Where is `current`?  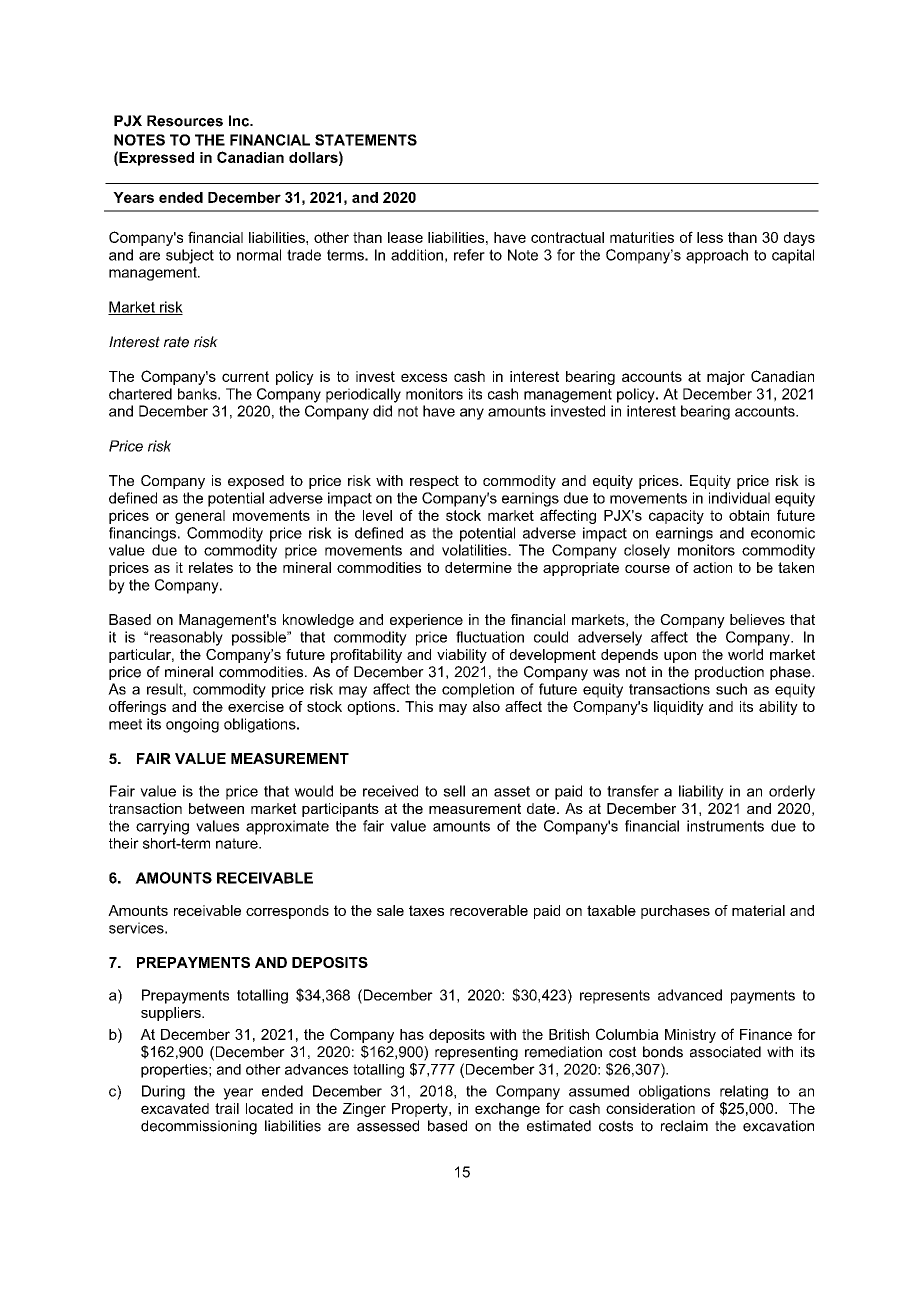 current is located at coordinates (245, 376).
